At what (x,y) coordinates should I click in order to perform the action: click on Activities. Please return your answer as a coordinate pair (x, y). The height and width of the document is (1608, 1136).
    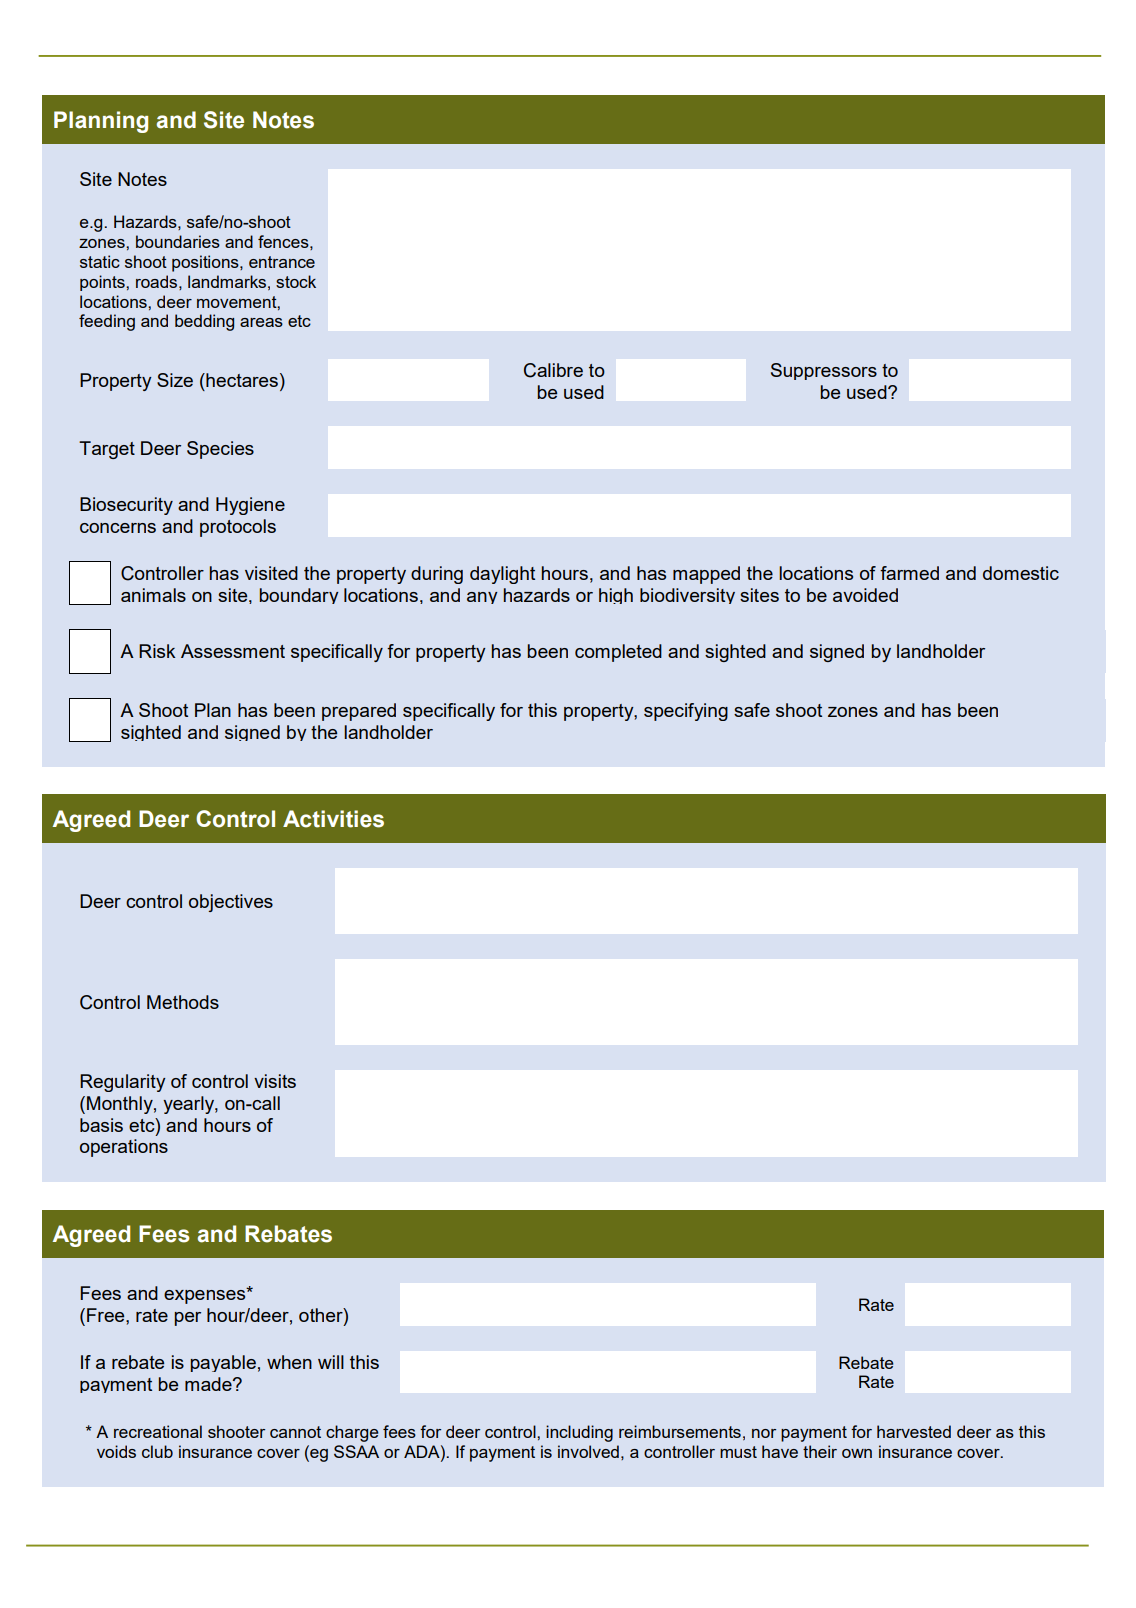
    Looking at the image, I should click on (333, 819).
